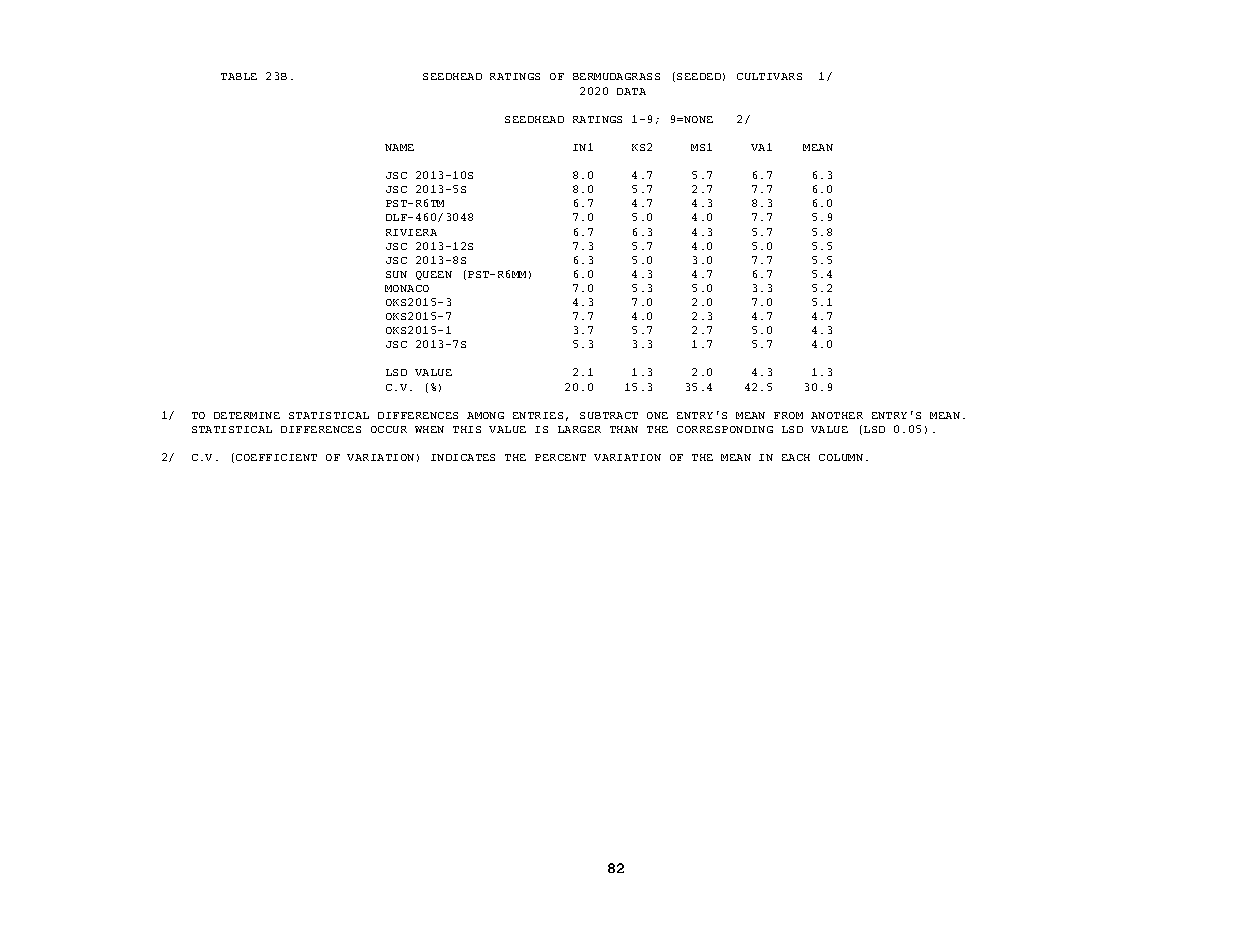 Image resolution: width=1233 pixels, height=952 pixels. Describe the element at coordinates (769, 76) in the screenshot. I see `CULTIVARS` at that location.
